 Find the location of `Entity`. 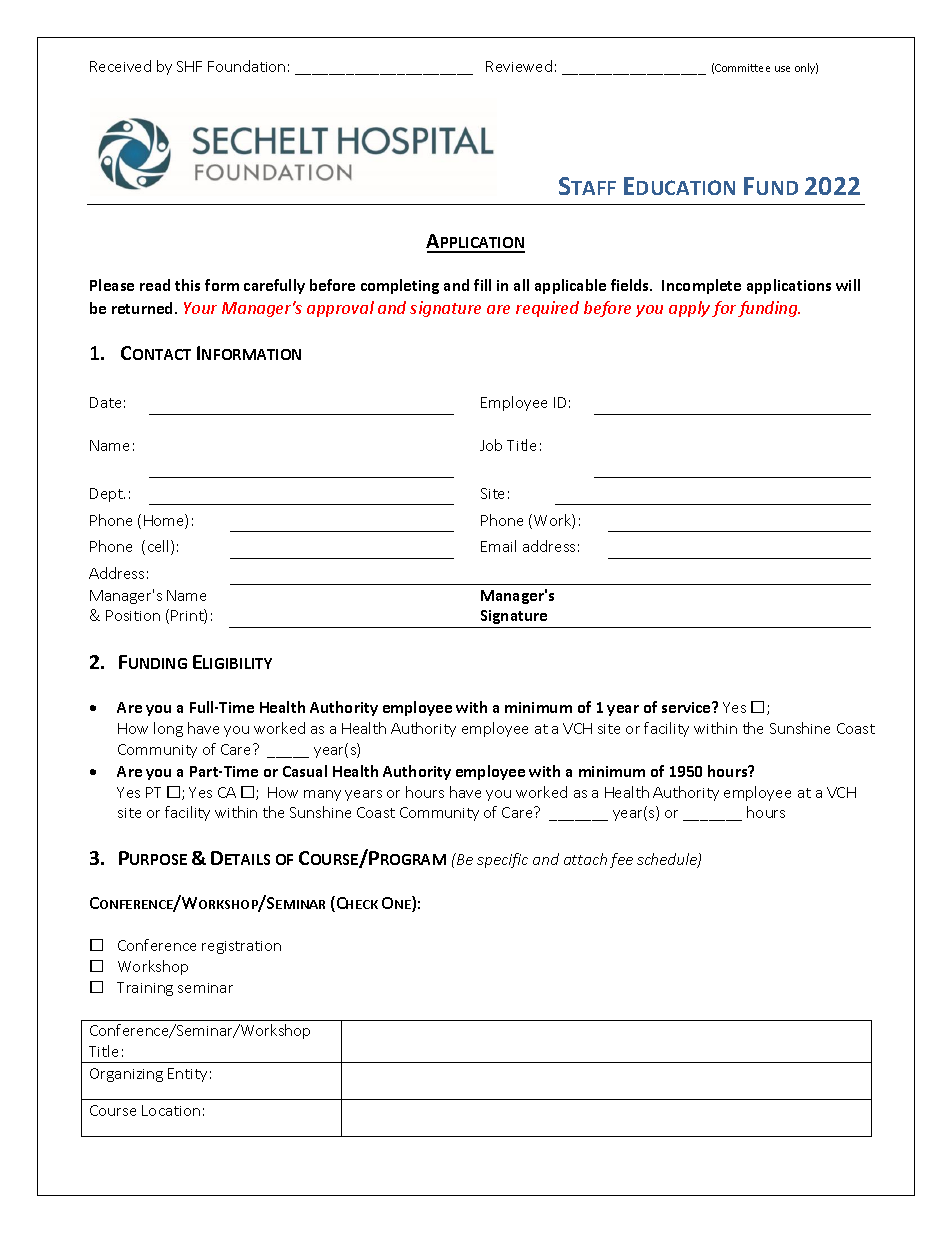

Entity is located at coordinates (187, 1075).
